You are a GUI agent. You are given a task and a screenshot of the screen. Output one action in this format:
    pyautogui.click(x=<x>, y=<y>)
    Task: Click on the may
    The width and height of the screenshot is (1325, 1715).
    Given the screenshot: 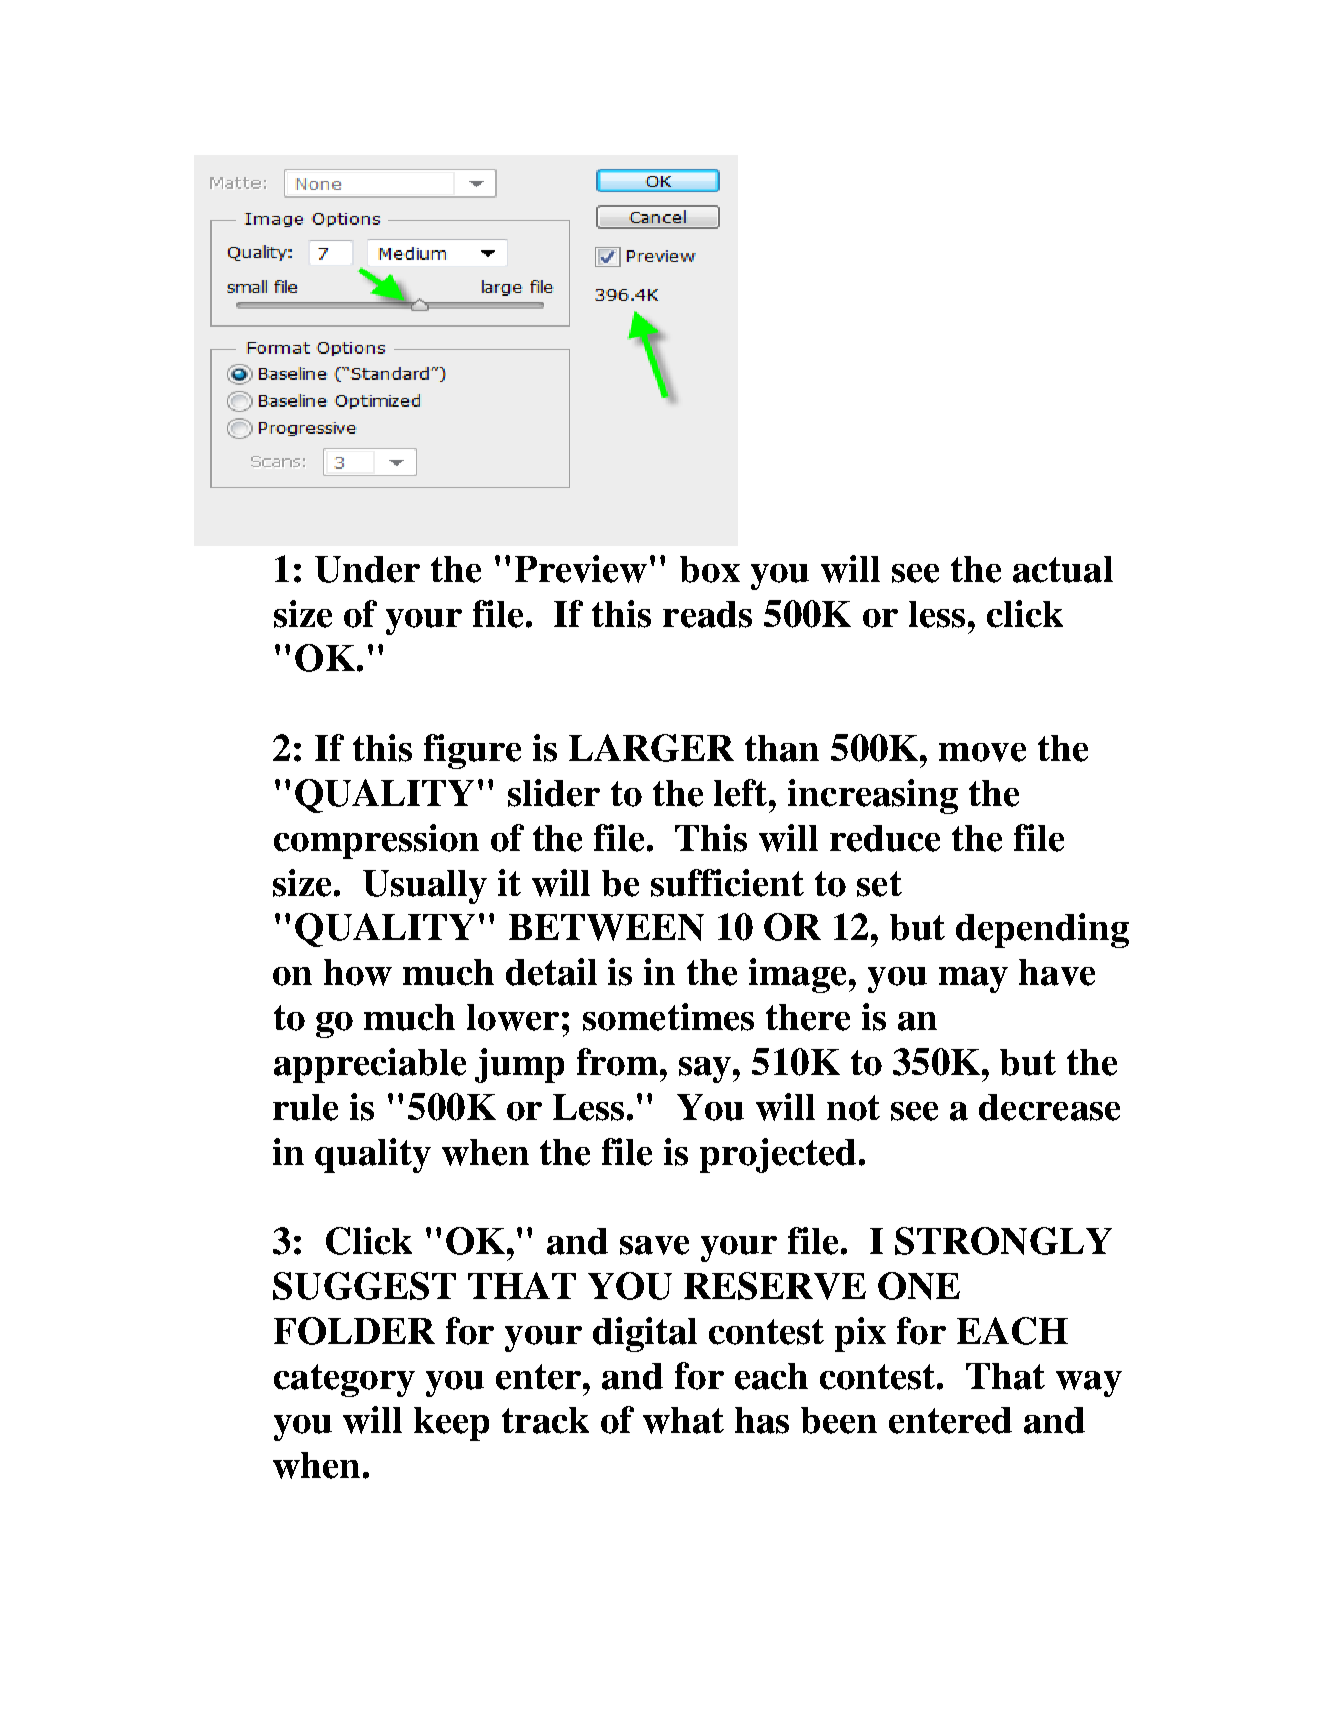 What is the action you would take?
    pyautogui.click(x=973, y=980)
